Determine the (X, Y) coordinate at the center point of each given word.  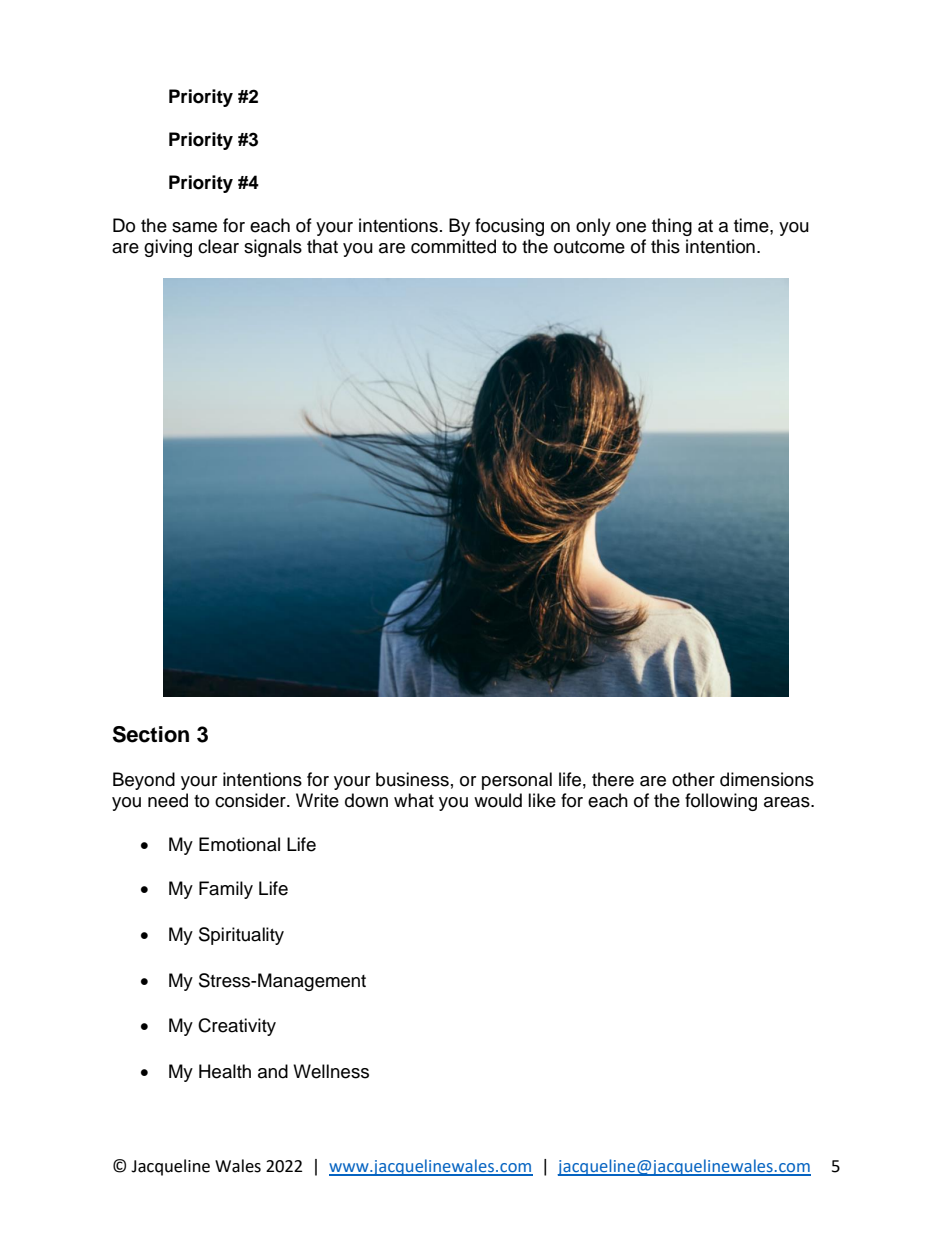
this (665, 246)
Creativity (237, 1027)
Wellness (331, 1071)
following (721, 802)
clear (218, 246)
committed (453, 246)
